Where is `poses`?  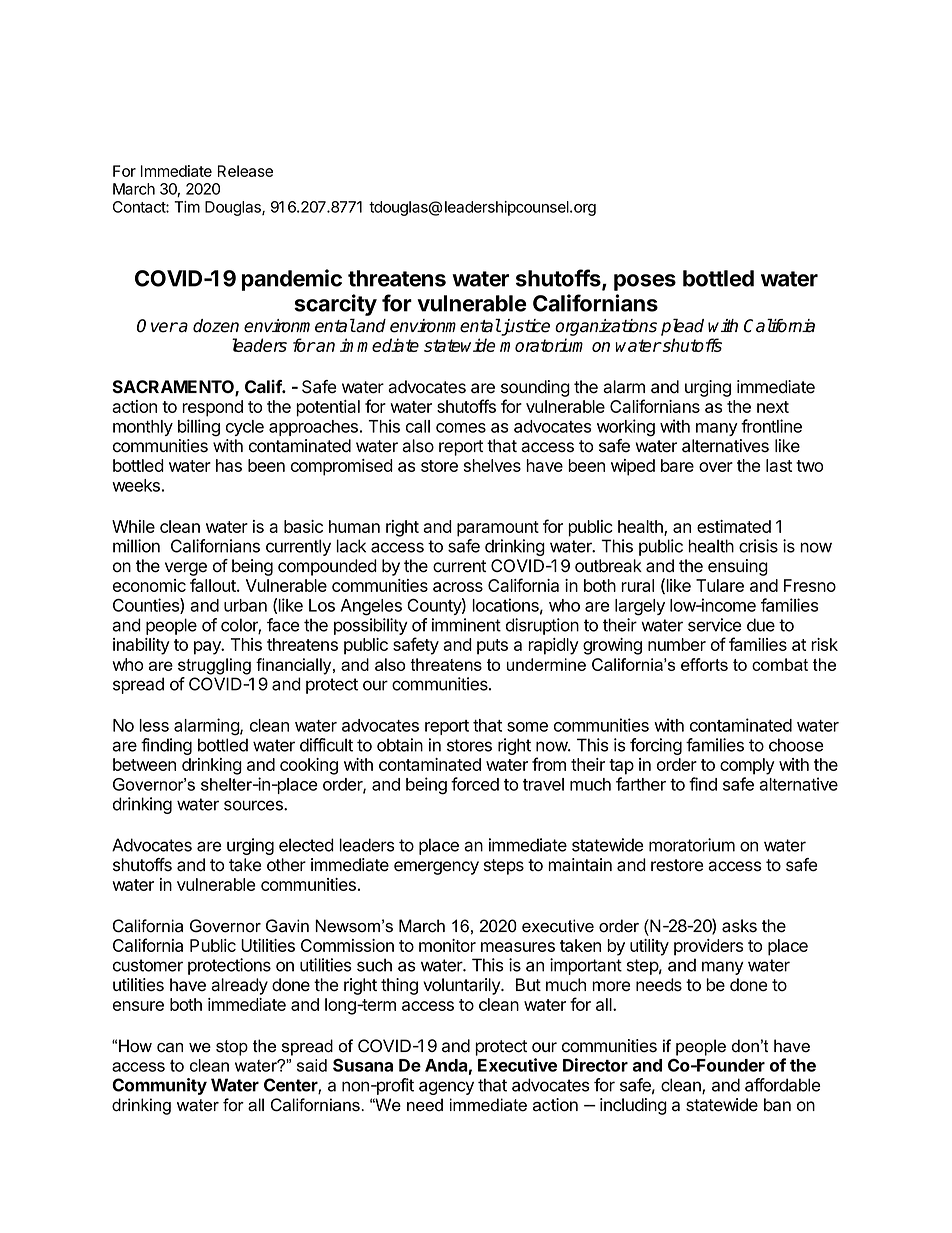 poses is located at coordinates (645, 282).
